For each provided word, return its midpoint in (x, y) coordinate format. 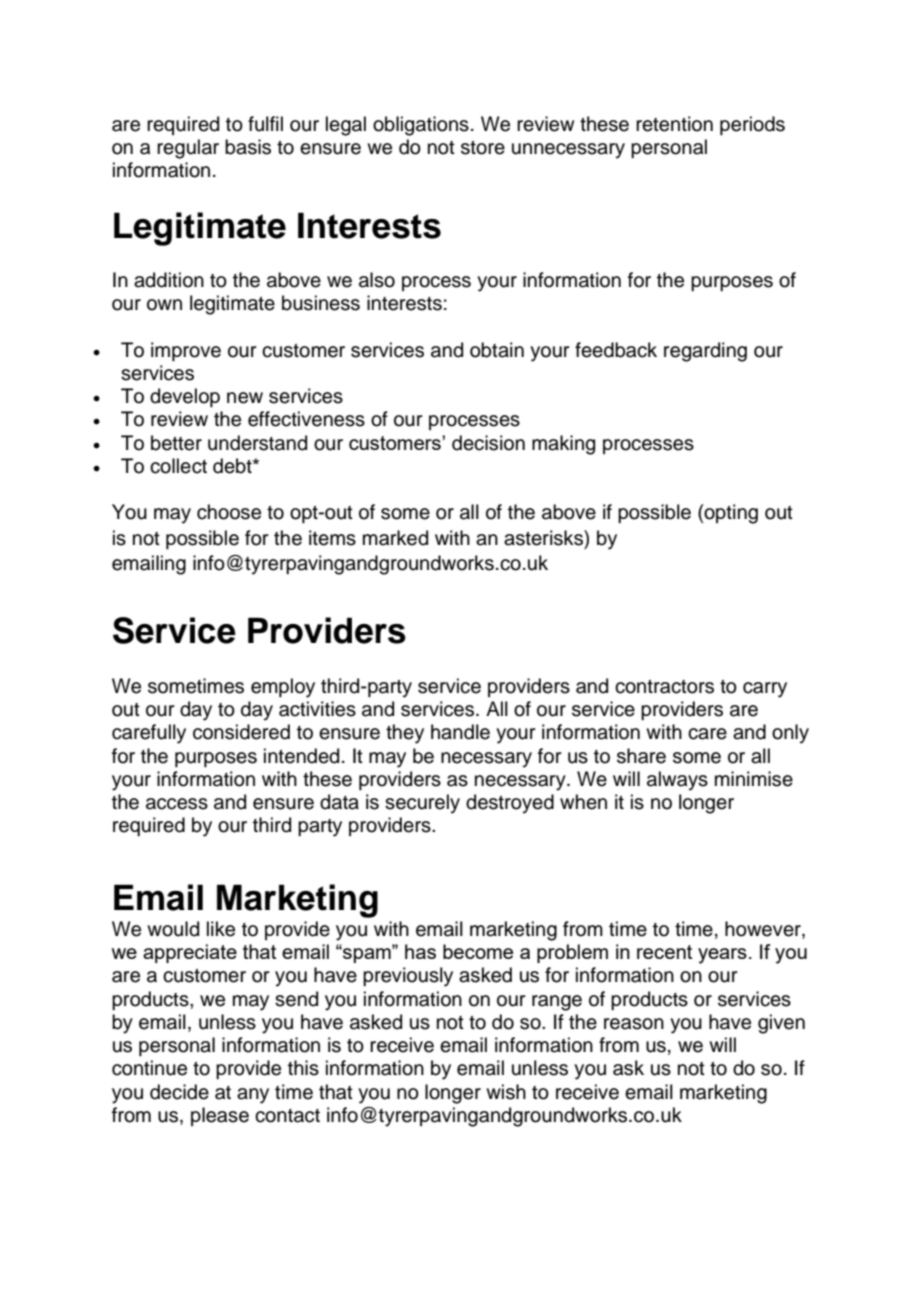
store (483, 148)
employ (283, 688)
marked (395, 538)
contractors (664, 687)
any (253, 1096)
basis (248, 147)
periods (752, 125)
